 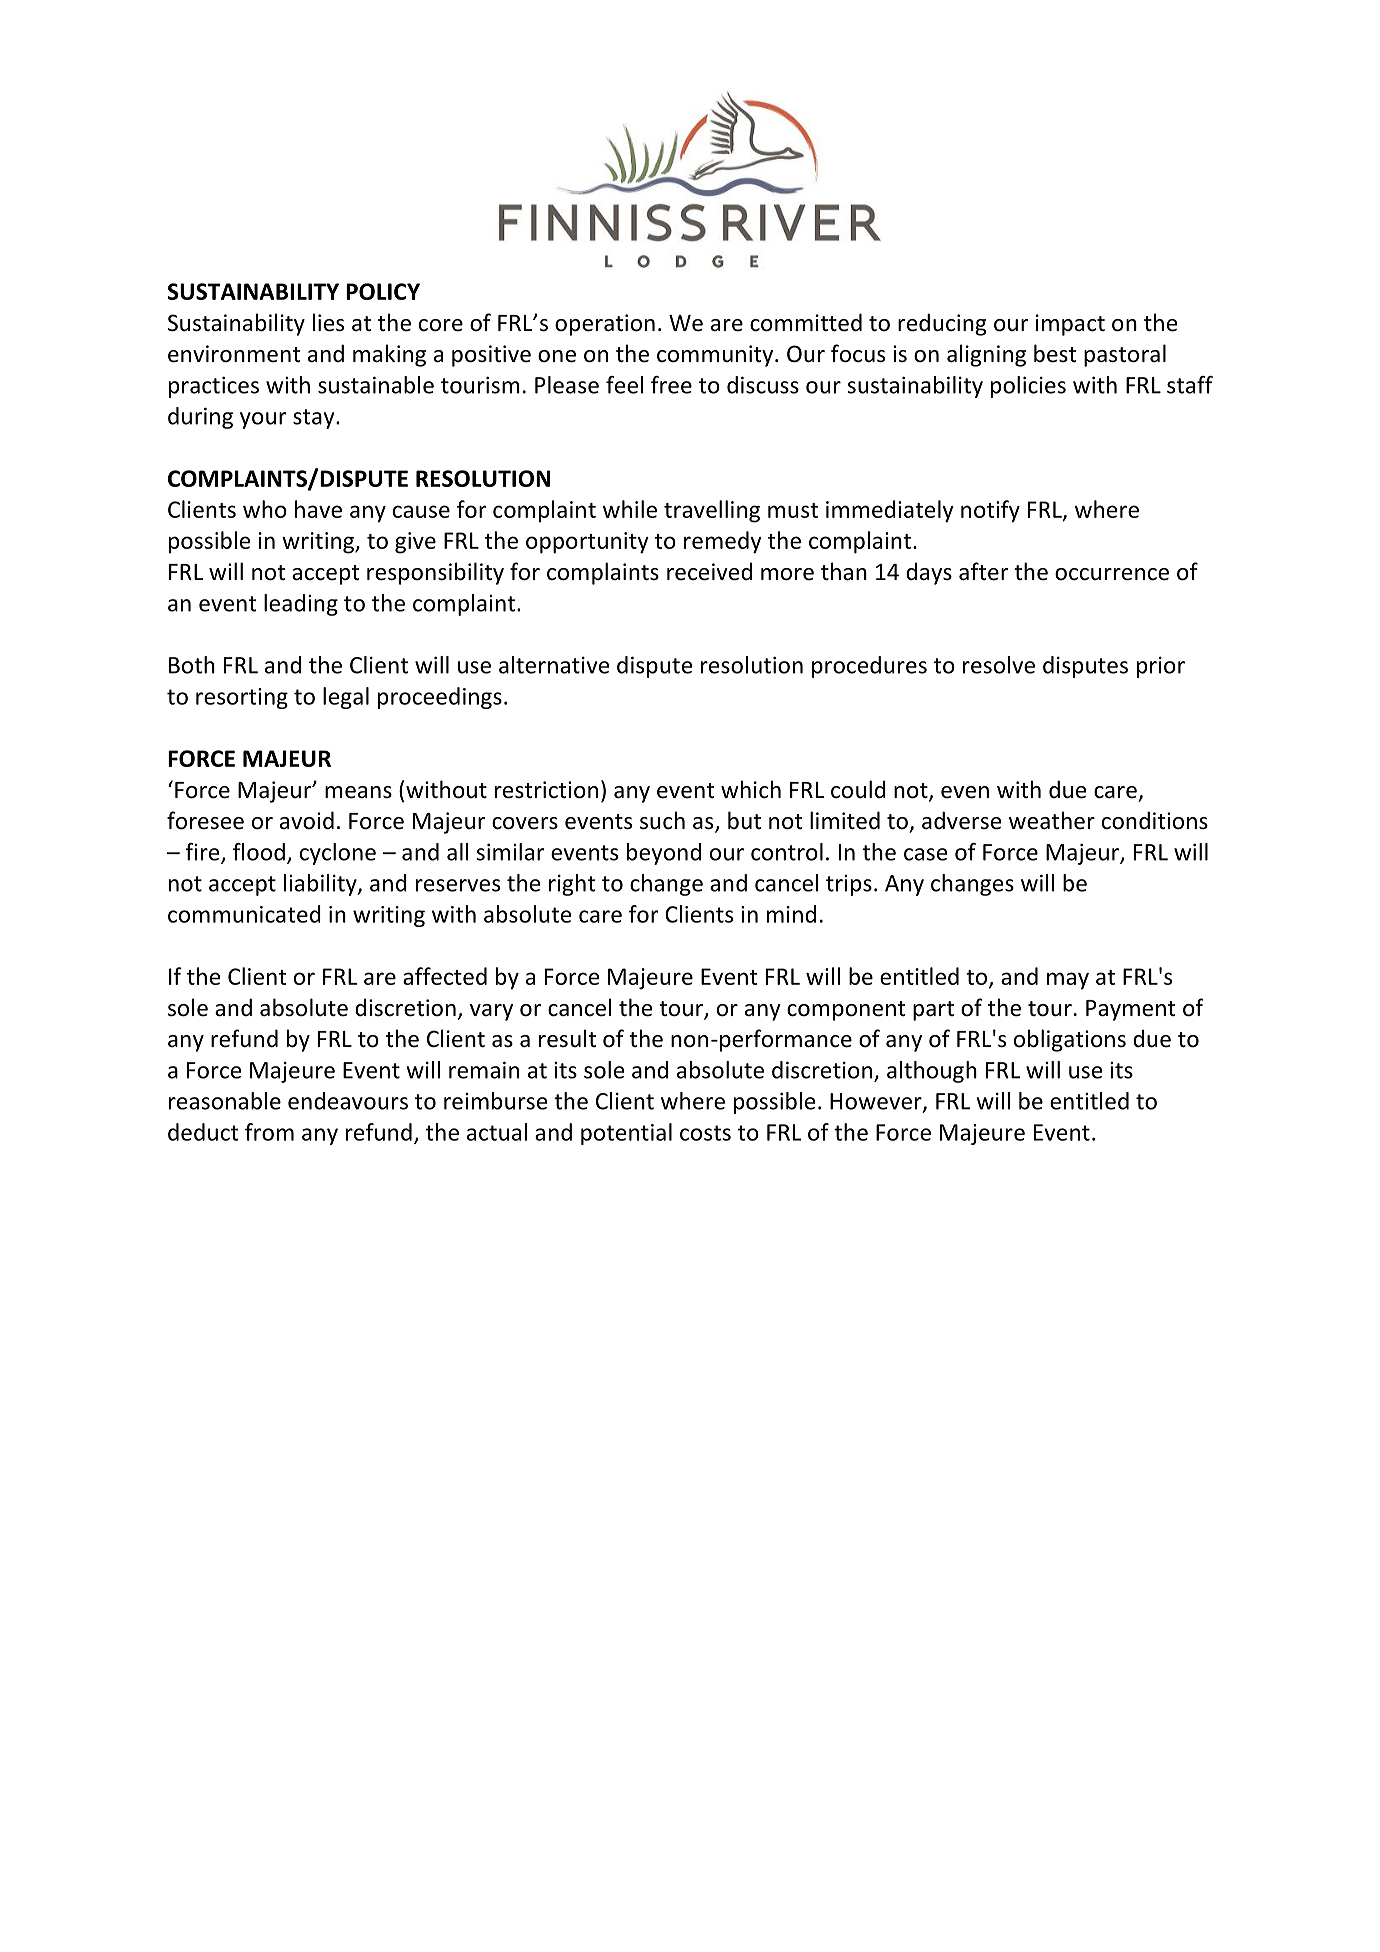 What do you see at coordinates (1070, 1040) in the document?
I see `obligations` at bounding box center [1070, 1040].
